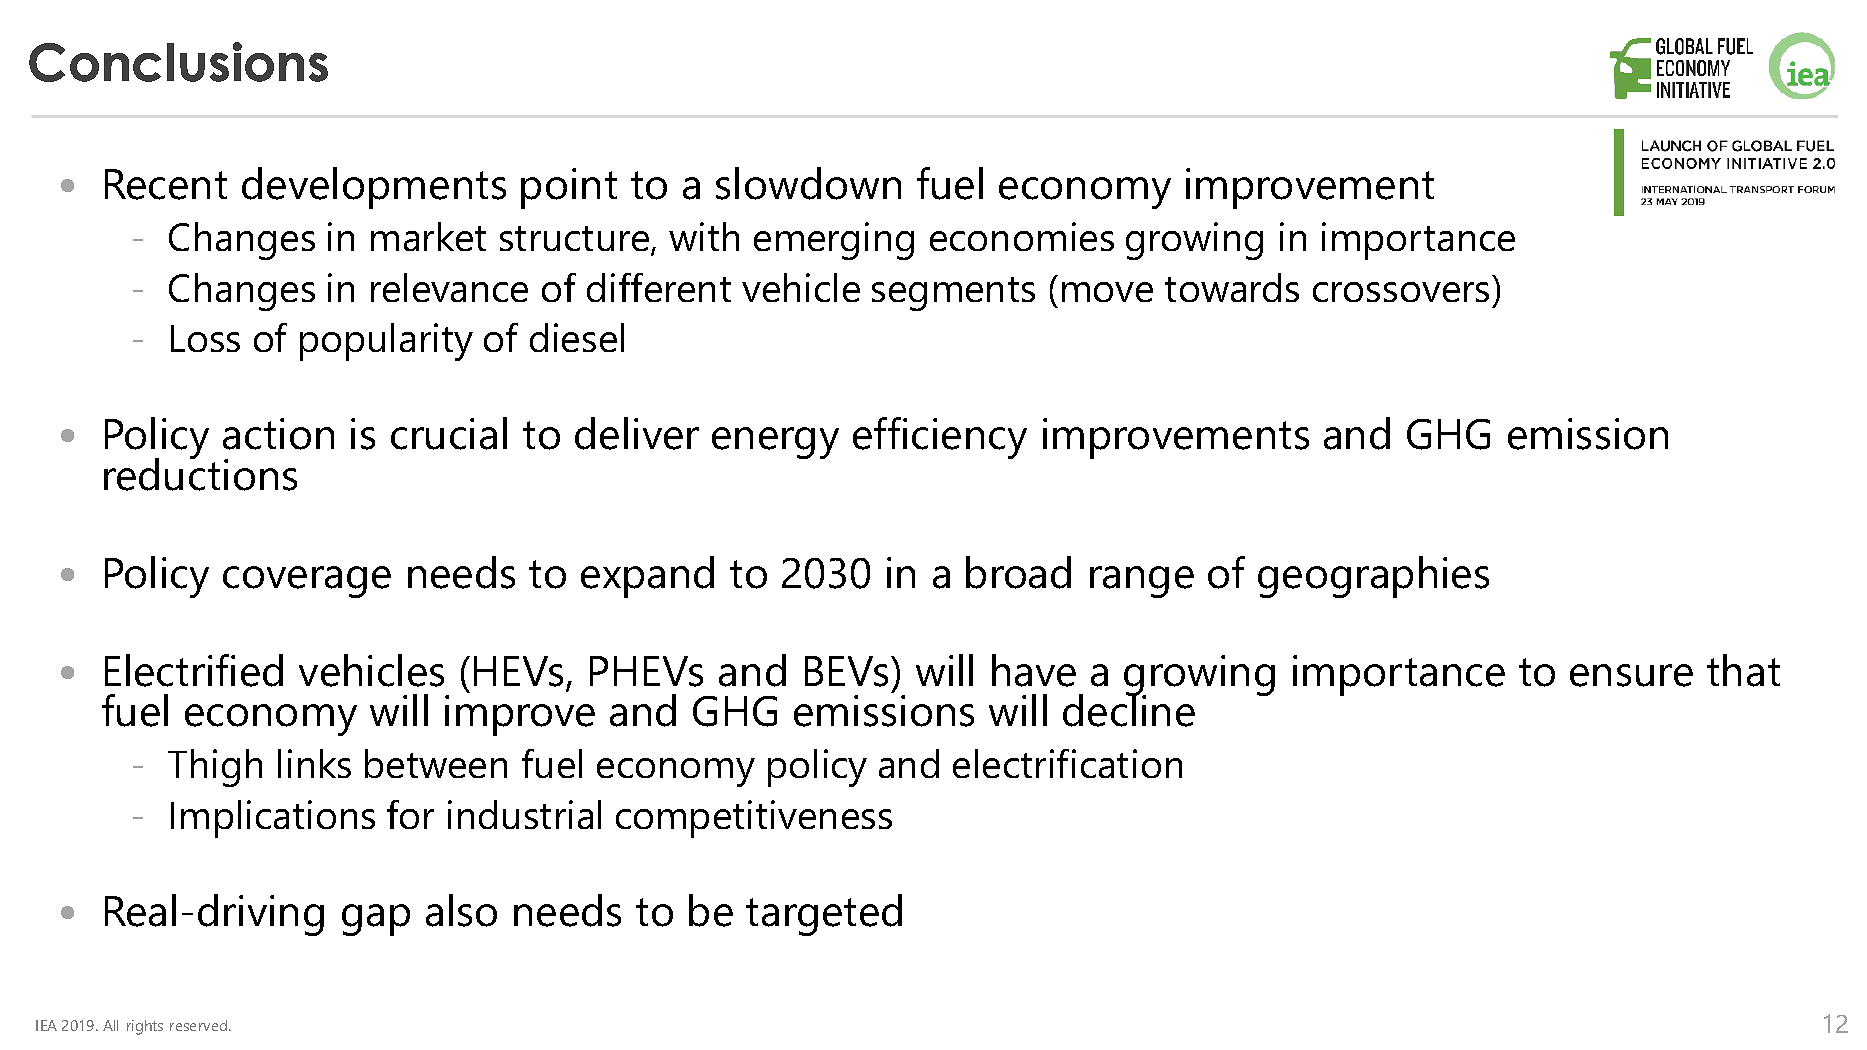 The height and width of the document is (1050, 1867). Describe the element at coordinates (200, 474) in the document. I see `reductions` at that location.
